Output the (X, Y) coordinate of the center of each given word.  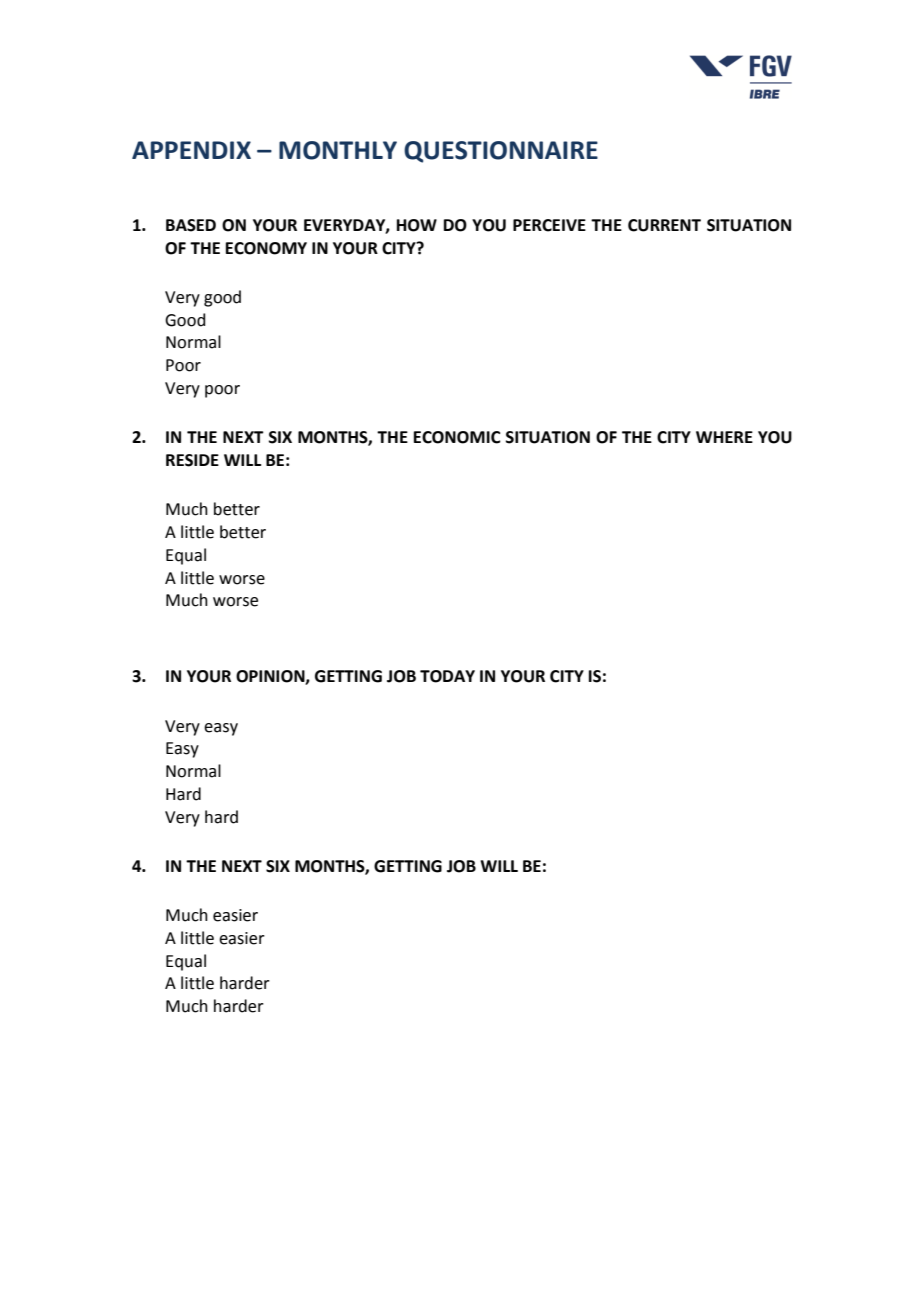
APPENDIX (191, 150)
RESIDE (192, 460)
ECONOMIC (457, 437)
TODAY (447, 676)
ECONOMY (266, 248)
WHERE (724, 437)
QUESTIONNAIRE (501, 152)
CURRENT (664, 225)
